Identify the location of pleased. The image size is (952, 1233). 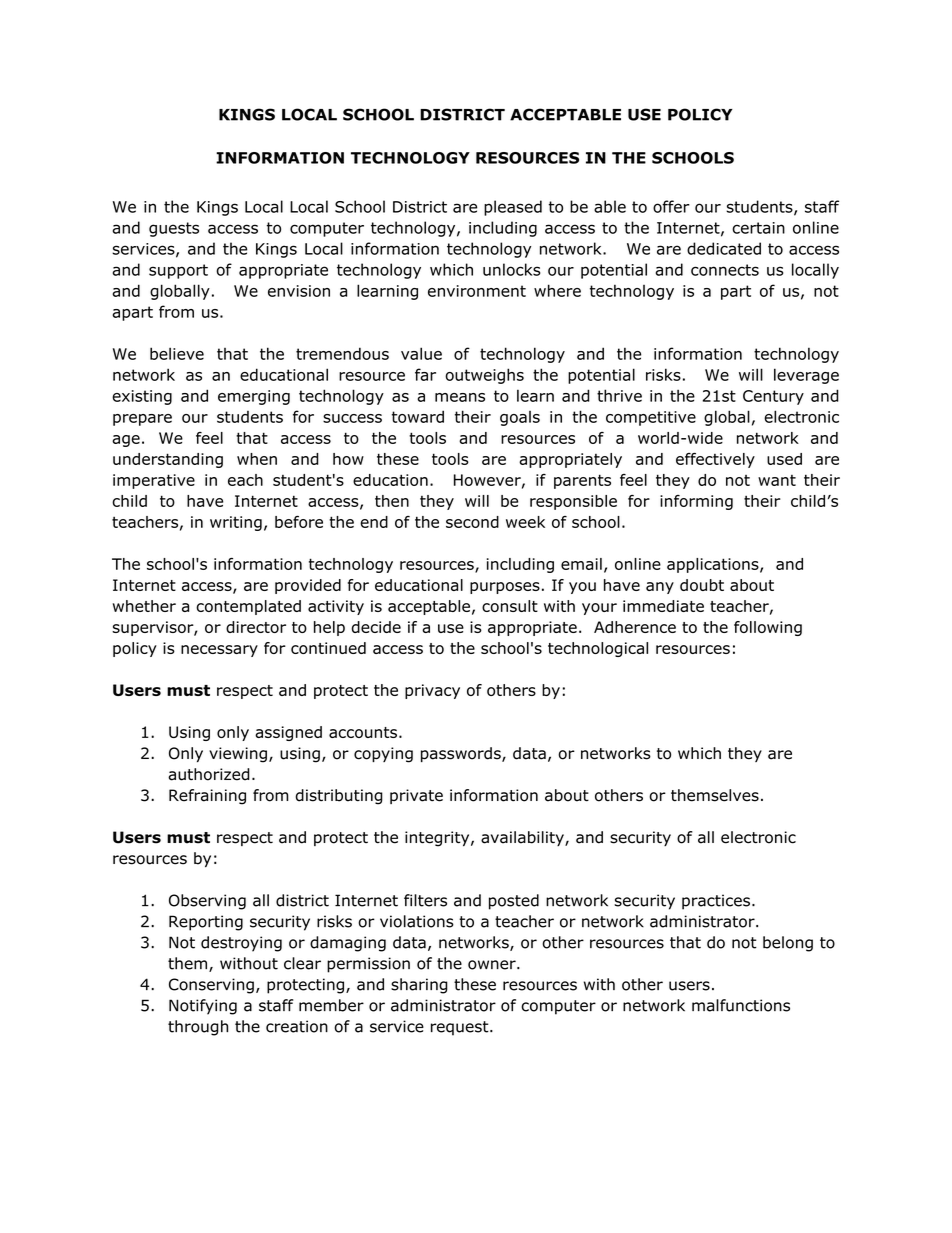
(513, 208).
